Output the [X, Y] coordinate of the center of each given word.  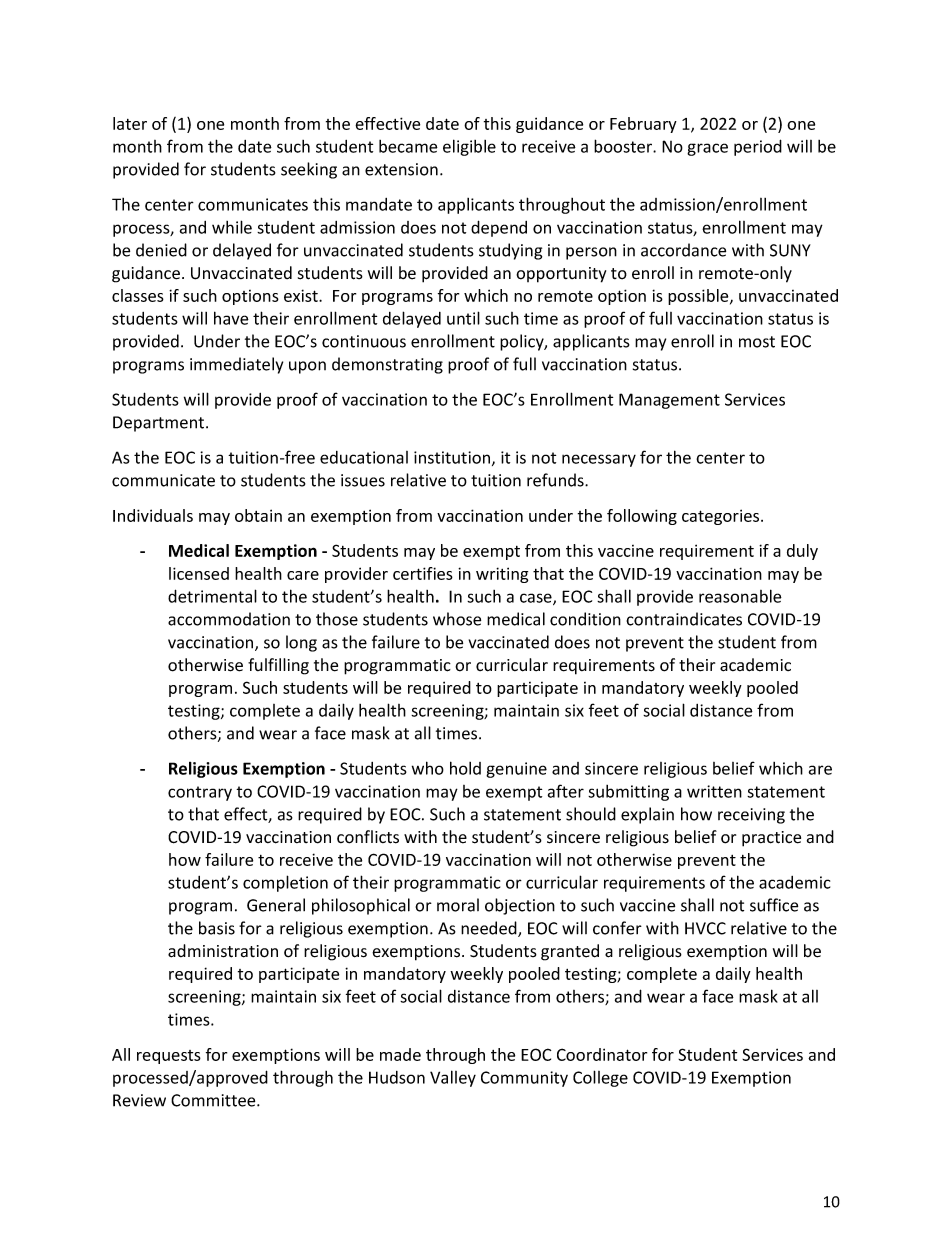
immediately [236, 365]
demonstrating [387, 365]
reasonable [740, 596]
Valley [453, 1078]
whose [457, 619]
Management [669, 401]
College [600, 1078]
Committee [214, 1100]
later [130, 123]
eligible [469, 147]
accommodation [229, 619]
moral [458, 905]
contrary [200, 793]
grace [707, 149]
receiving [751, 816]
